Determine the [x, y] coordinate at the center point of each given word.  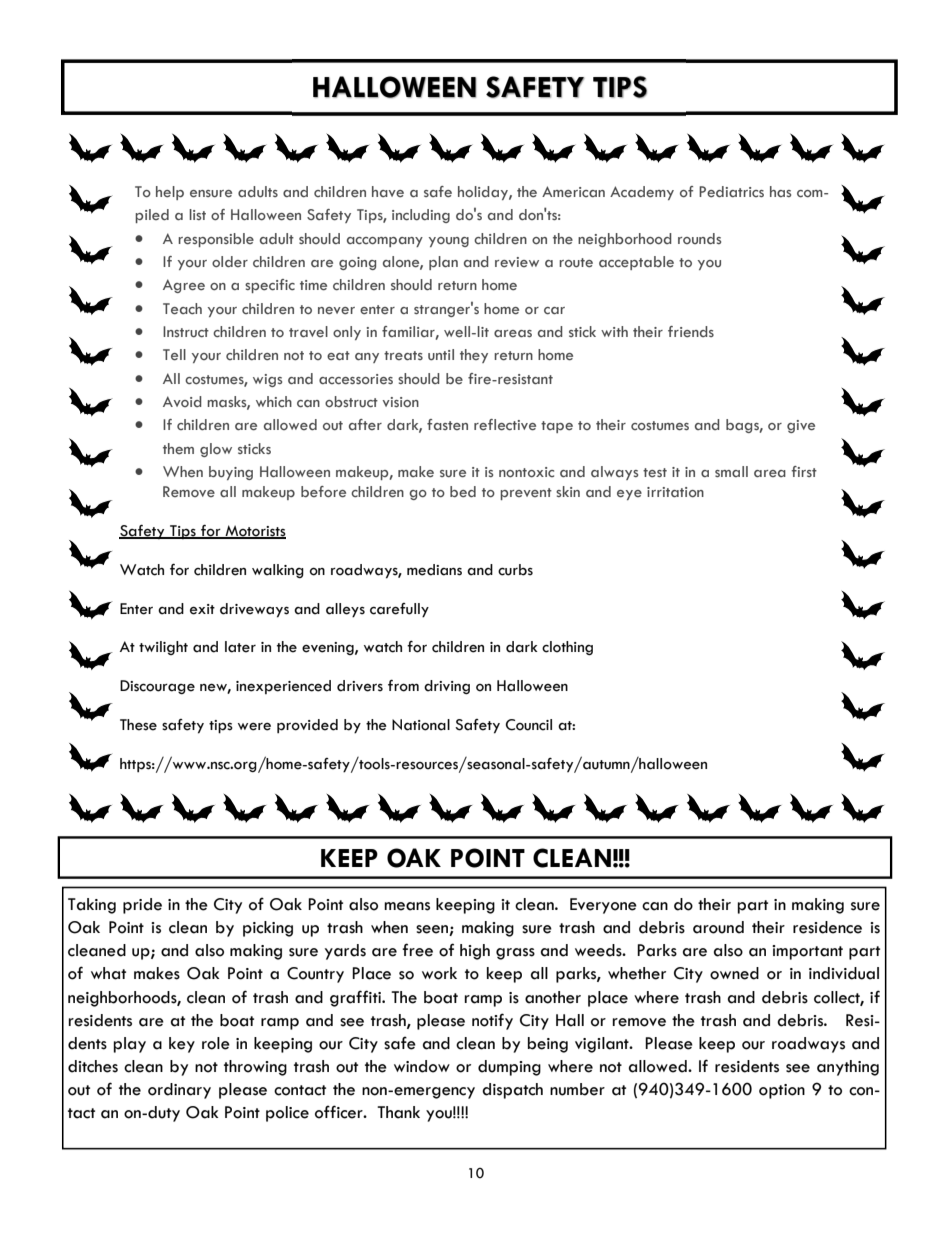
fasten [447, 424]
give [801, 426]
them [178, 448]
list [197, 214]
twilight [163, 648]
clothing [567, 648]
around [718, 927]
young [449, 242]
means [407, 906]
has [780, 191]
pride [142, 906]
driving [447, 687]
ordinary [179, 1091]
